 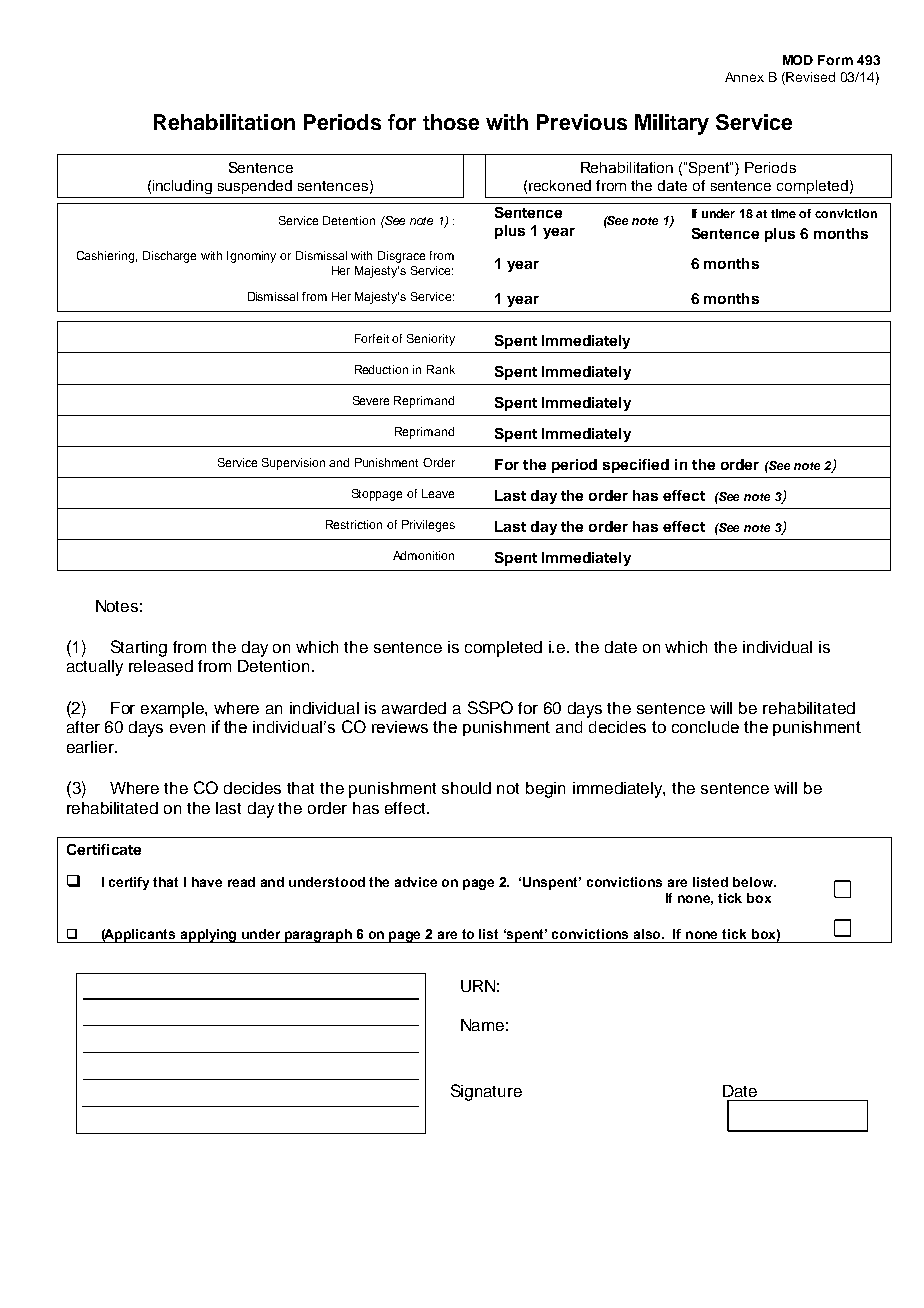 I want to click on even, so click(x=187, y=728).
